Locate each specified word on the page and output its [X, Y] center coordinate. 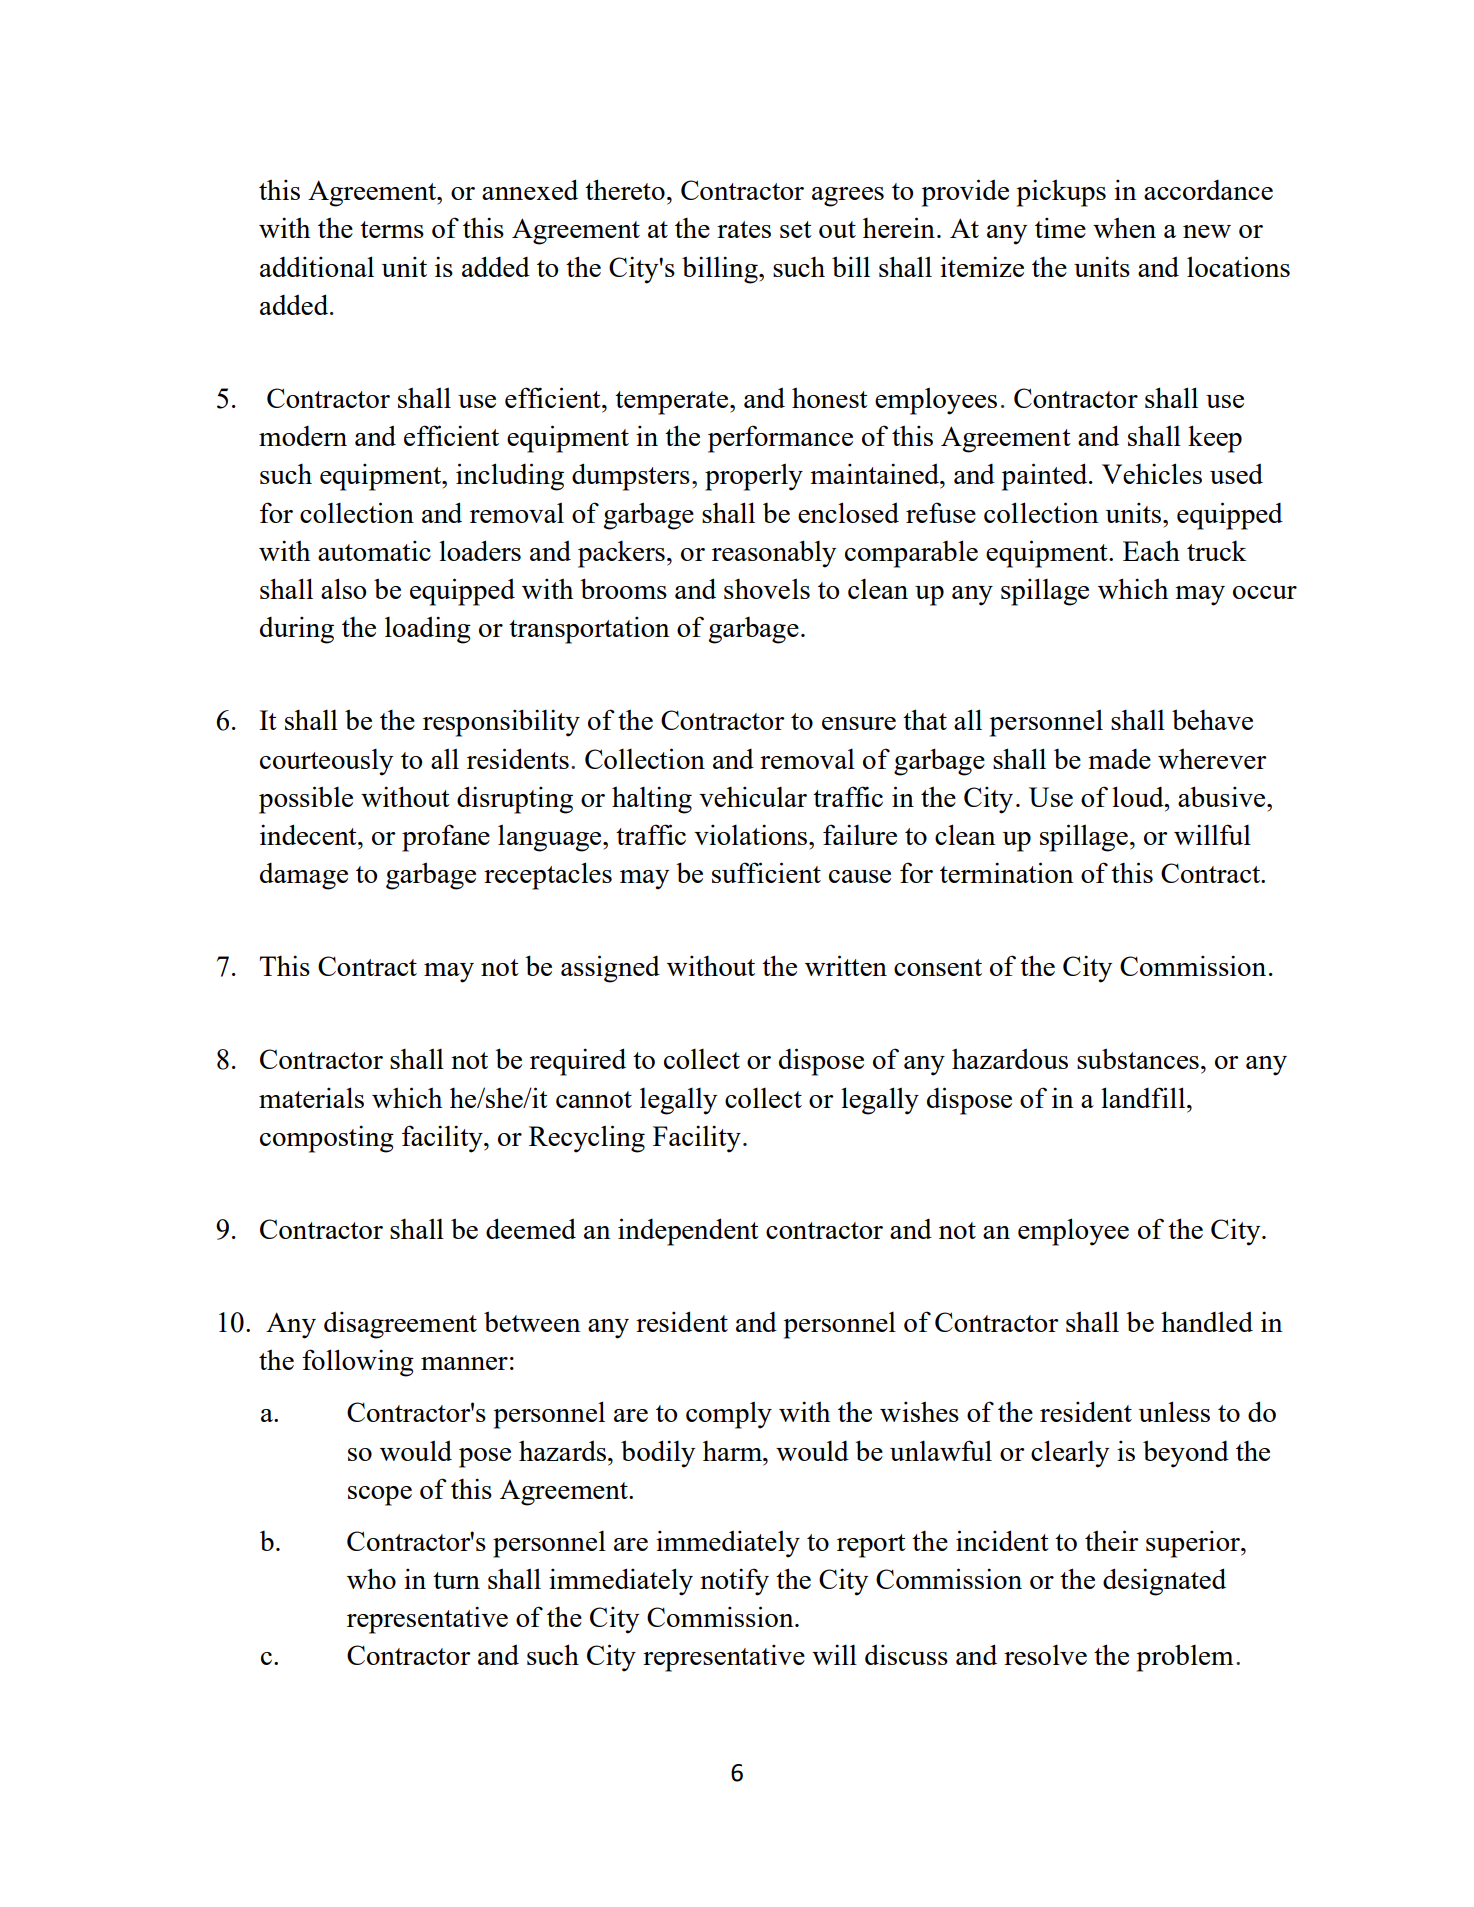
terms [392, 229]
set [796, 229]
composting [327, 1139]
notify [734, 1582]
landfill [1144, 1097]
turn [456, 1580]
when [1124, 227]
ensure [859, 723]
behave [1212, 719]
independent [688, 1232]
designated [1164, 1582]
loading [428, 630]
